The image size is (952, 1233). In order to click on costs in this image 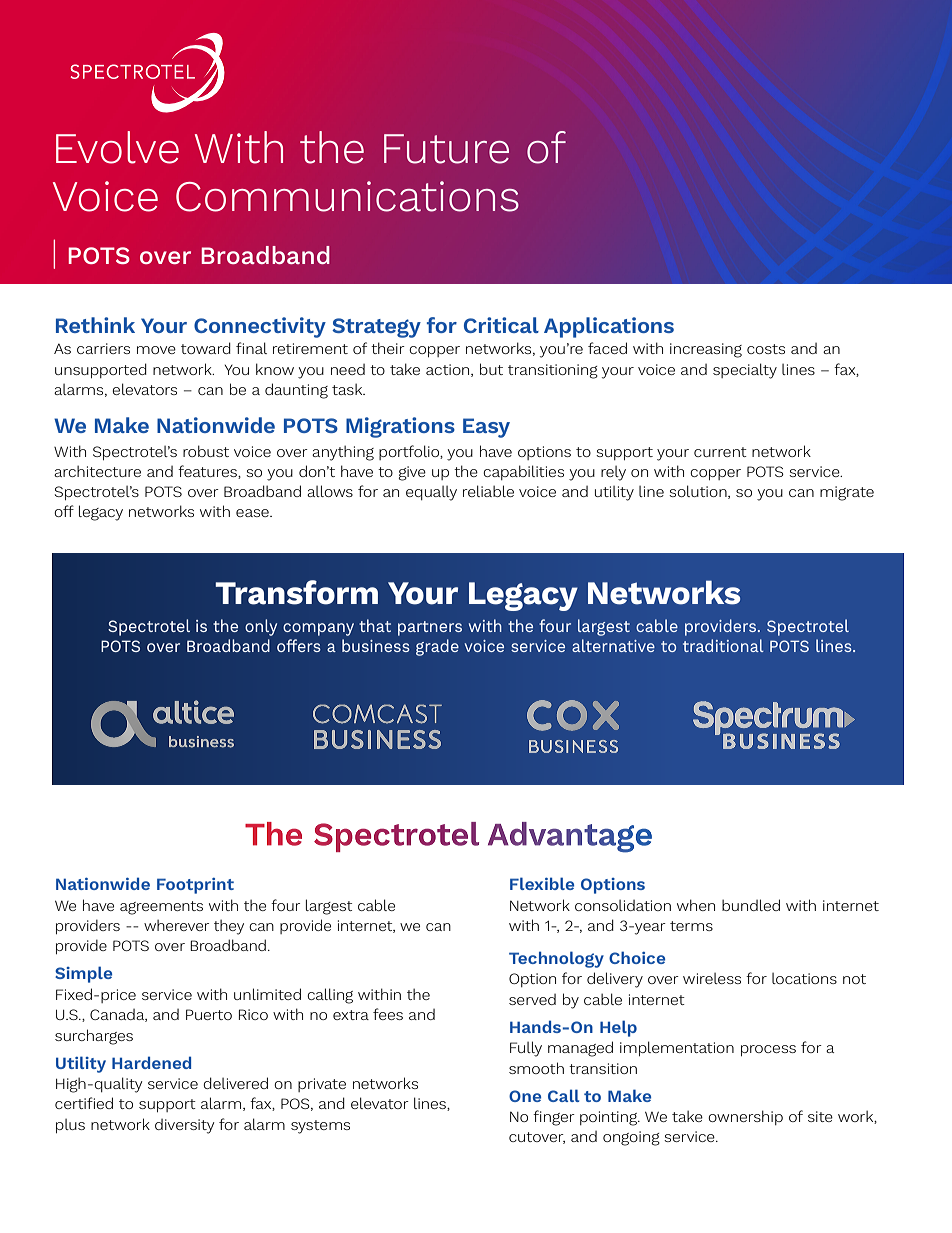, I will do `click(766, 349)`.
